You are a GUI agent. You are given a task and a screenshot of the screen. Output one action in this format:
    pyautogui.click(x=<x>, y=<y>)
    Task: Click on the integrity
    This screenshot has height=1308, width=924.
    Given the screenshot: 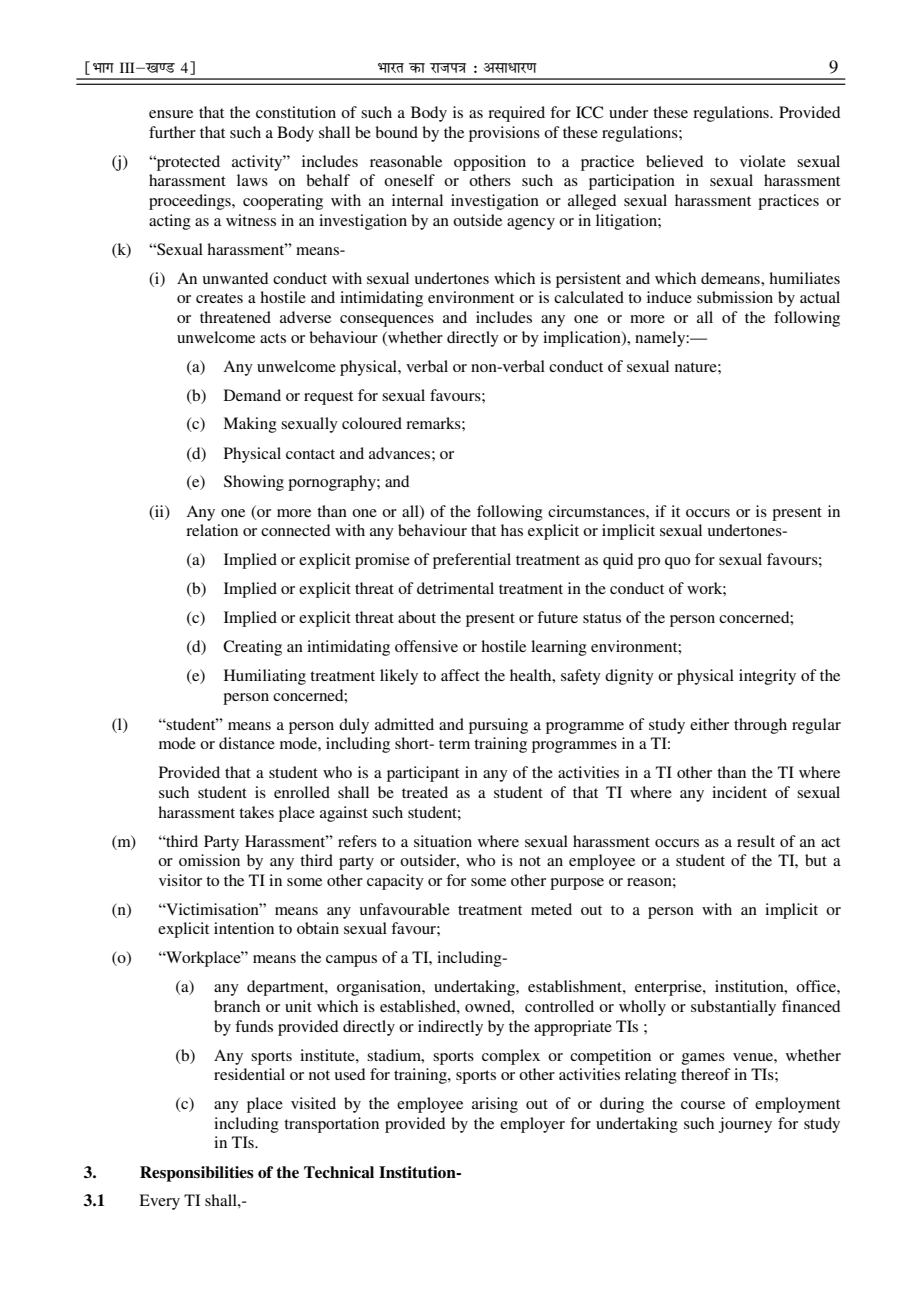 What is the action you would take?
    pyautogui.click(x=767, y=677)
